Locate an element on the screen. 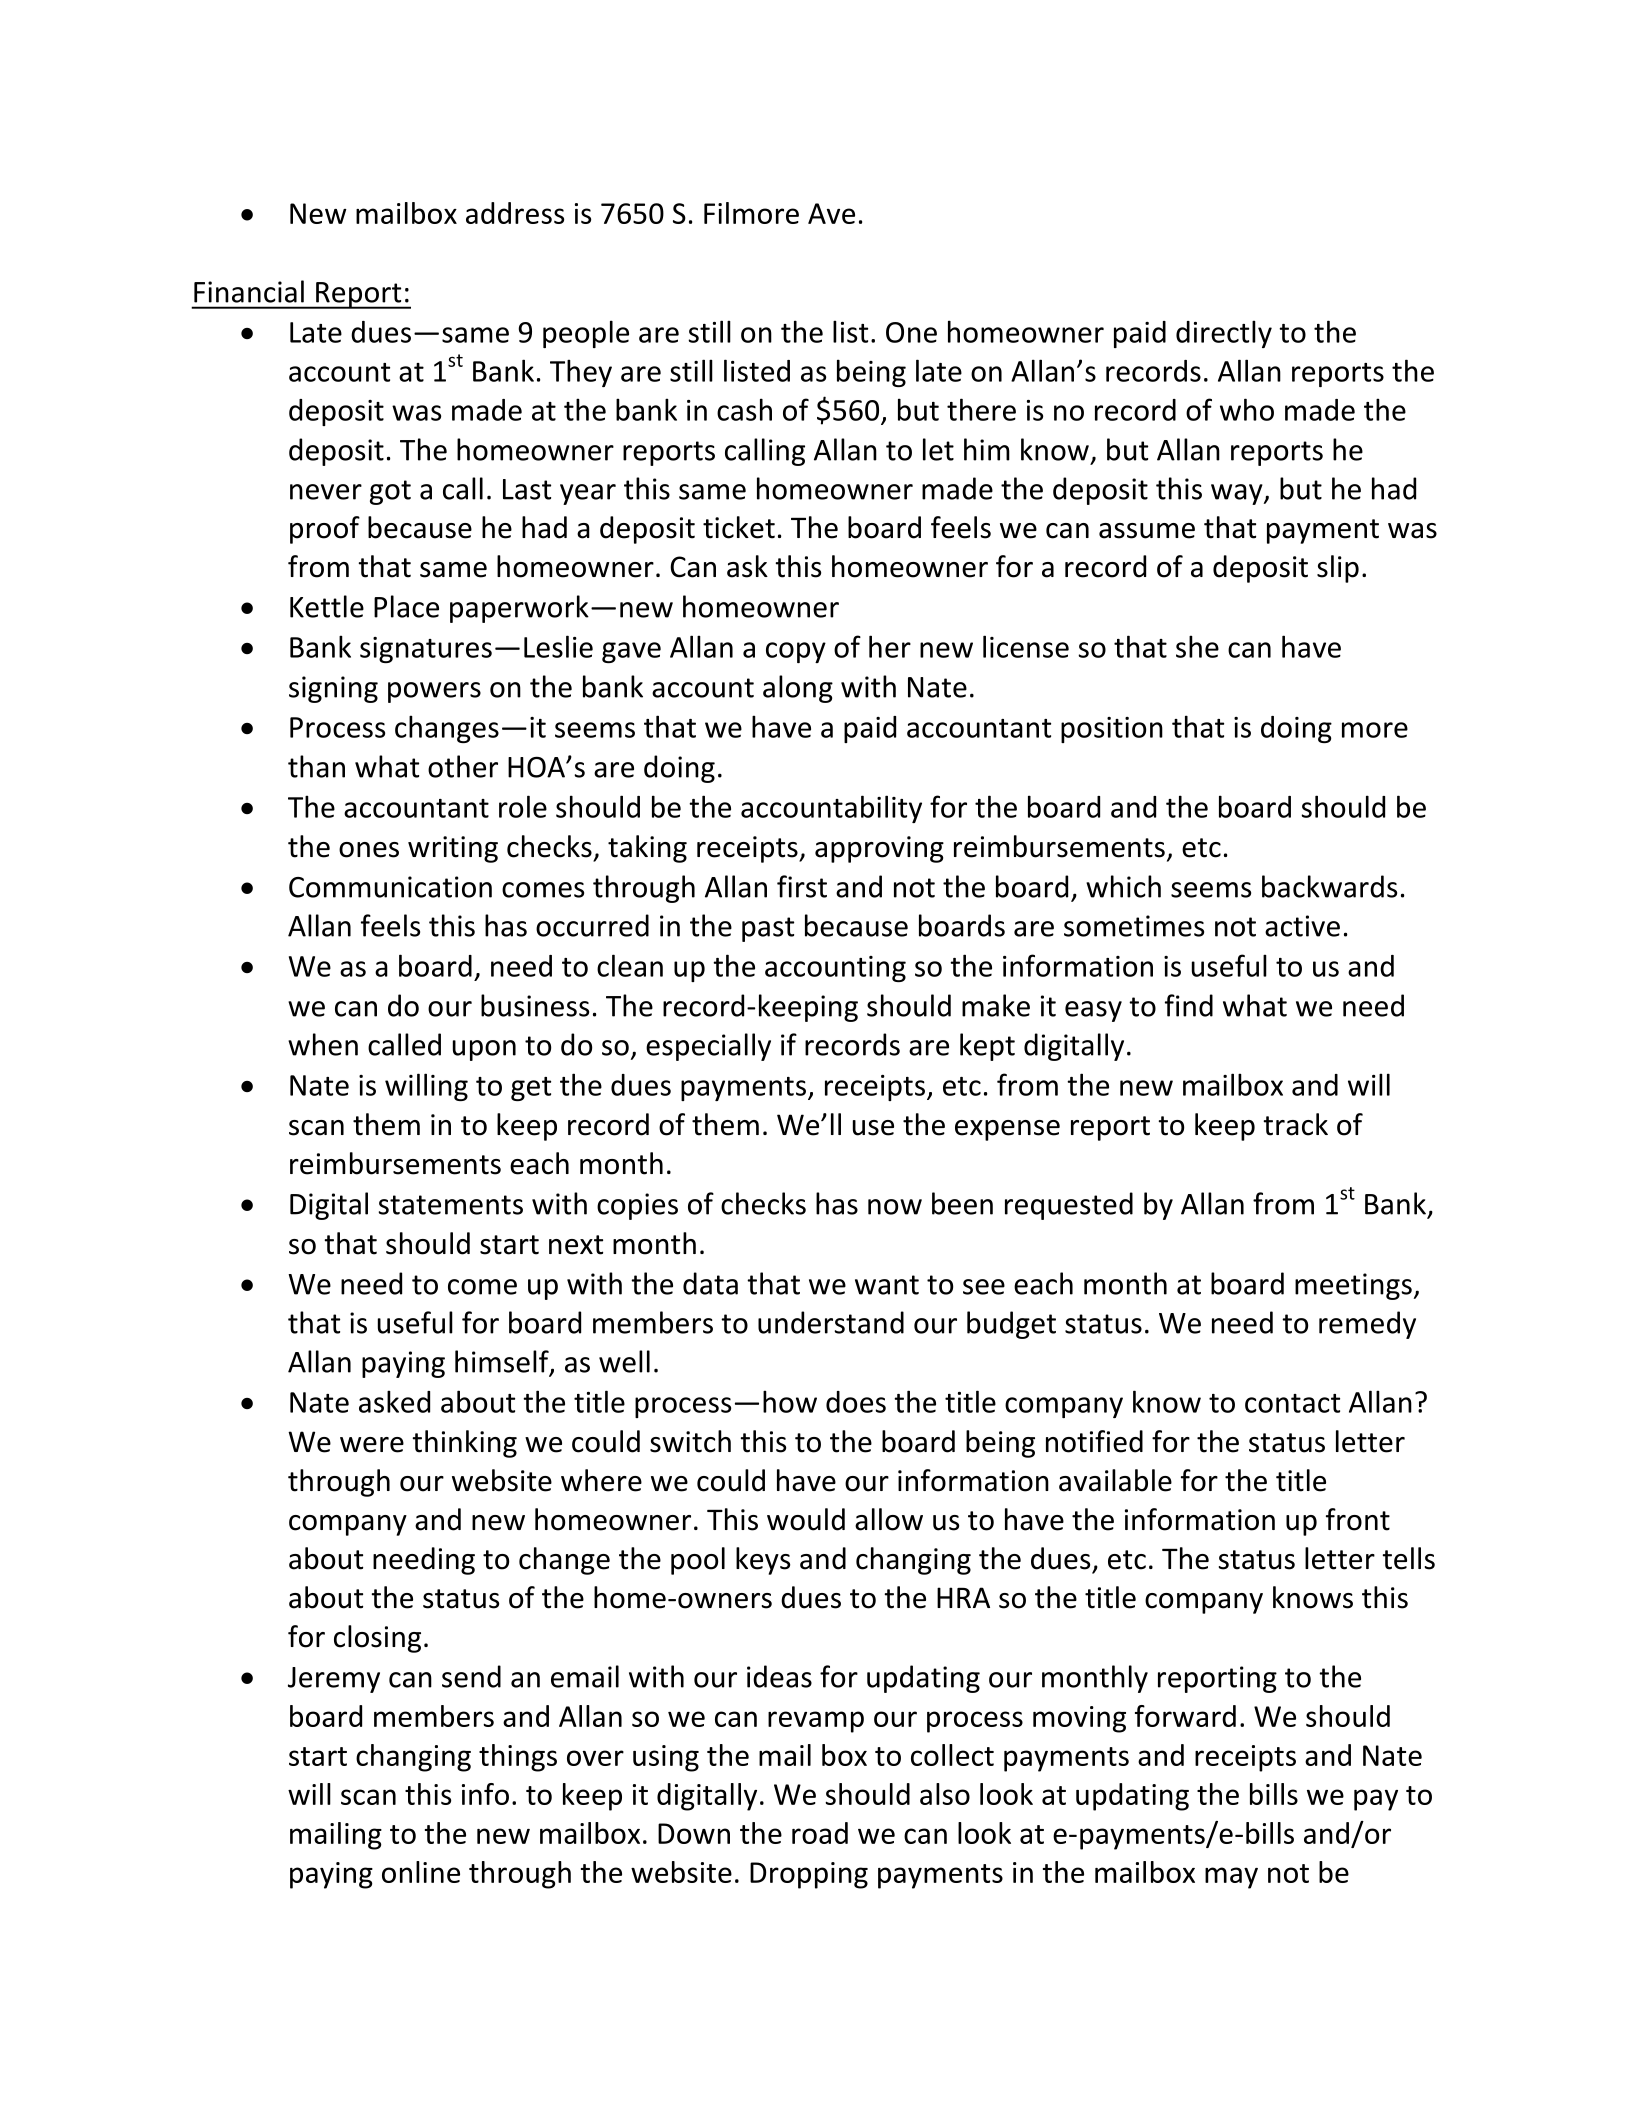  Place is located at coordinates (406, 606).
